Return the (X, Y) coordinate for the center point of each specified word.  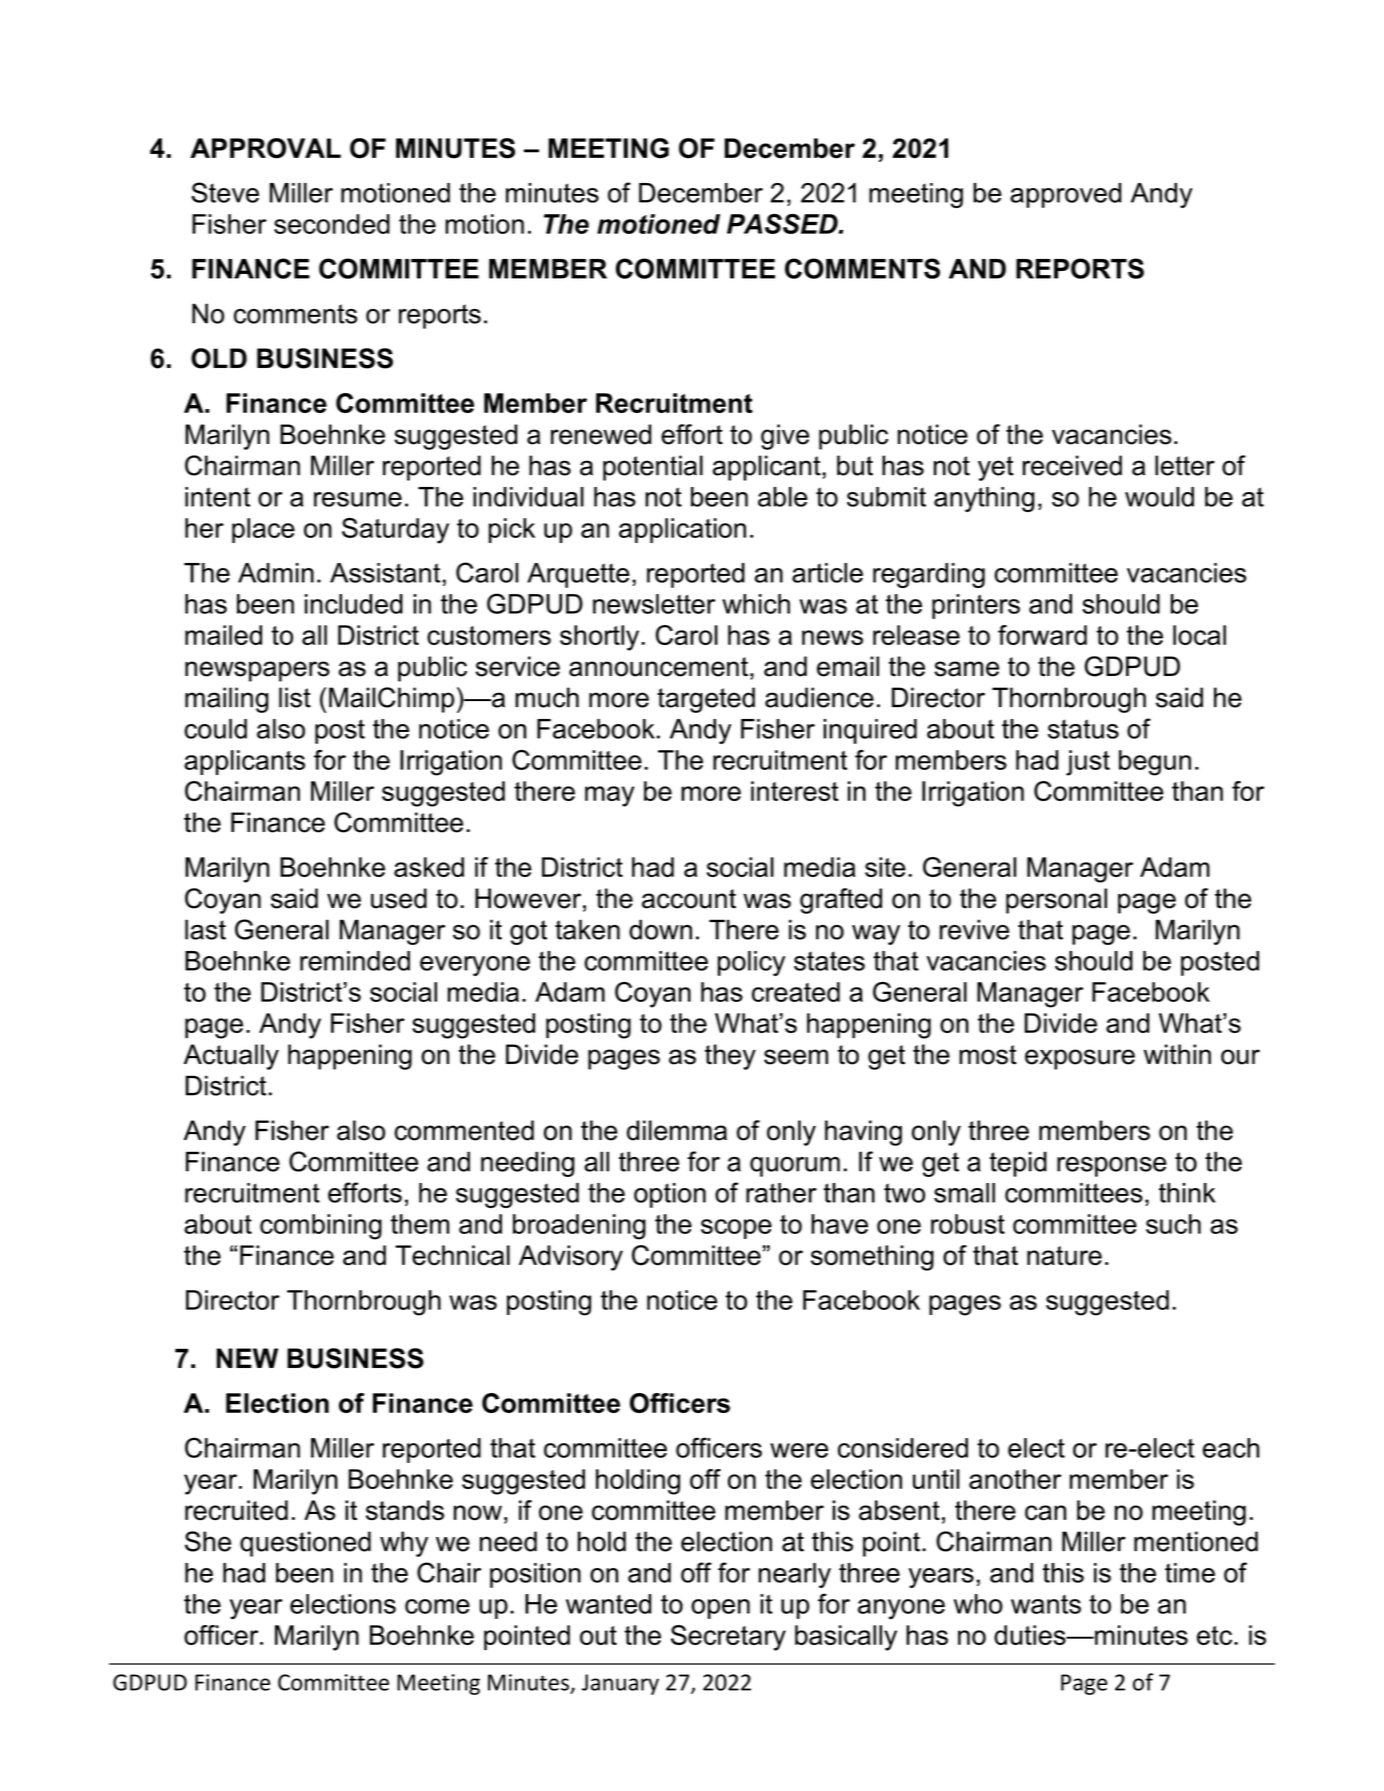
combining (321, 1227)
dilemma (677, 1130)
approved (1065, 195)
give (785, 437)
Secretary (728, 1638)
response (1112, 1167)
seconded (332, 224)
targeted (706, 700)
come (437, 1606)
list (295, 697)
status (1083, 729)
